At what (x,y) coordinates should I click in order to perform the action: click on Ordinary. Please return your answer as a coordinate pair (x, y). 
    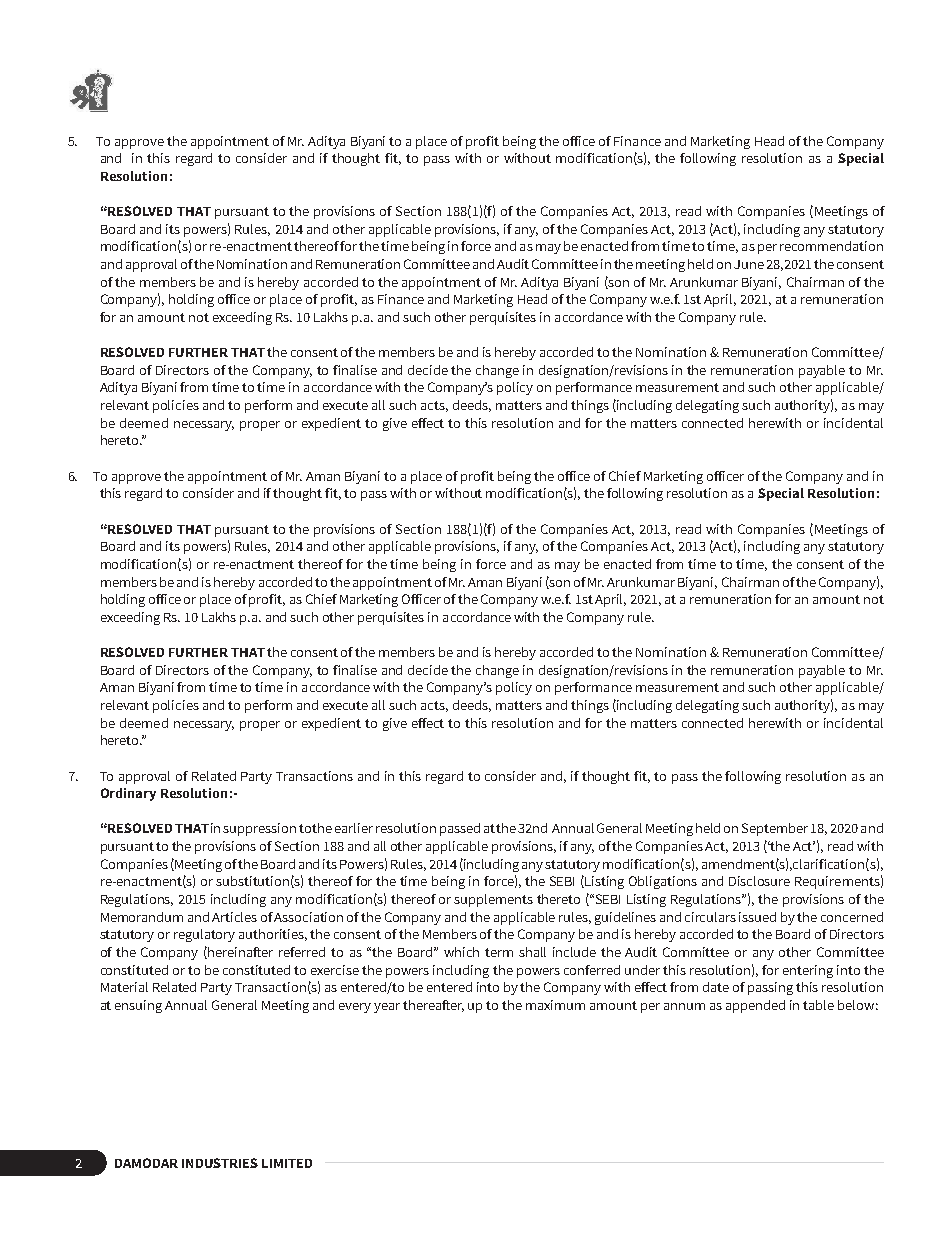
    Looking at the image, I should click on (128, 794).
